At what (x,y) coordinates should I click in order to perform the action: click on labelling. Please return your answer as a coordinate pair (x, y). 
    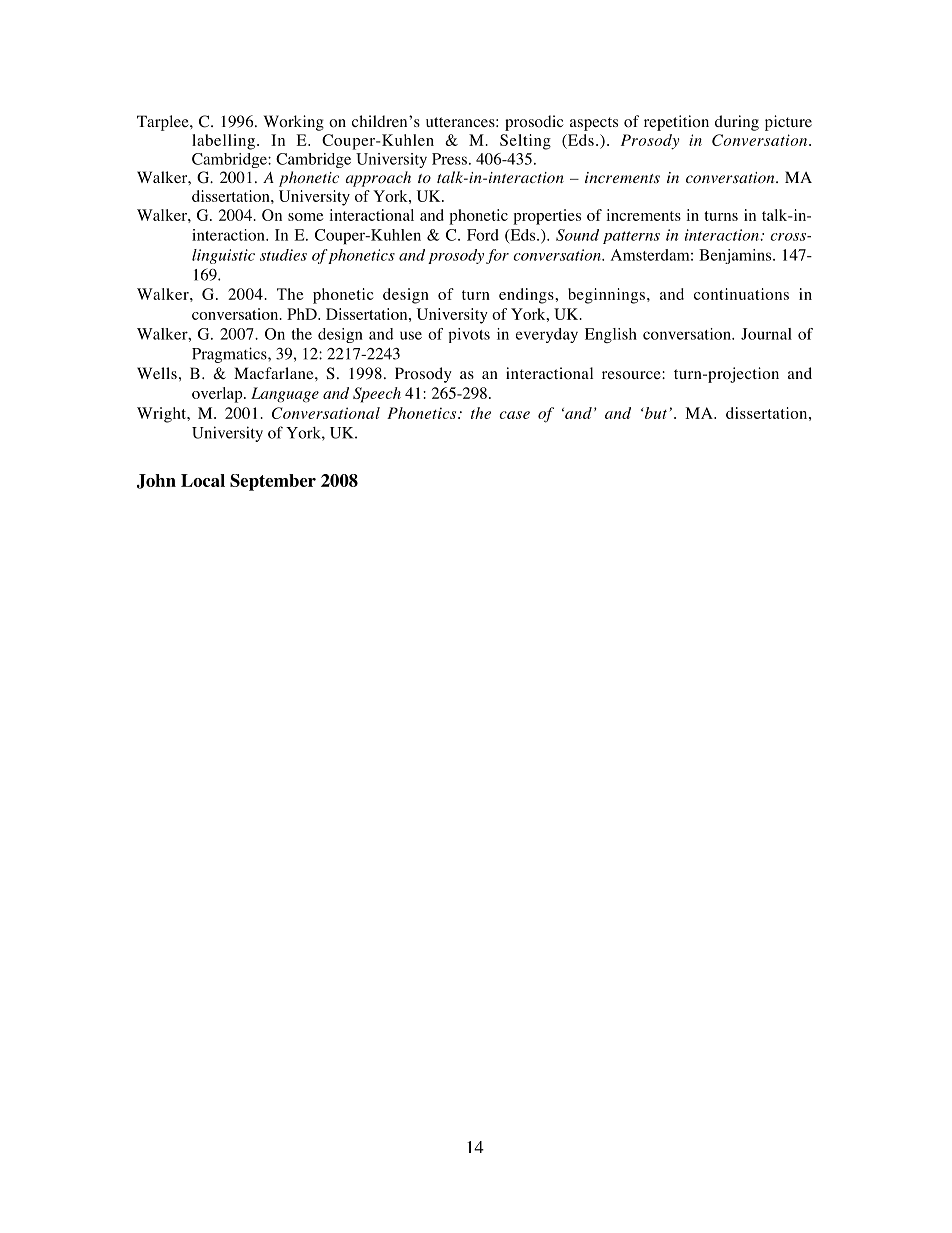
    Looking at the image, I should click on (223, 142).
